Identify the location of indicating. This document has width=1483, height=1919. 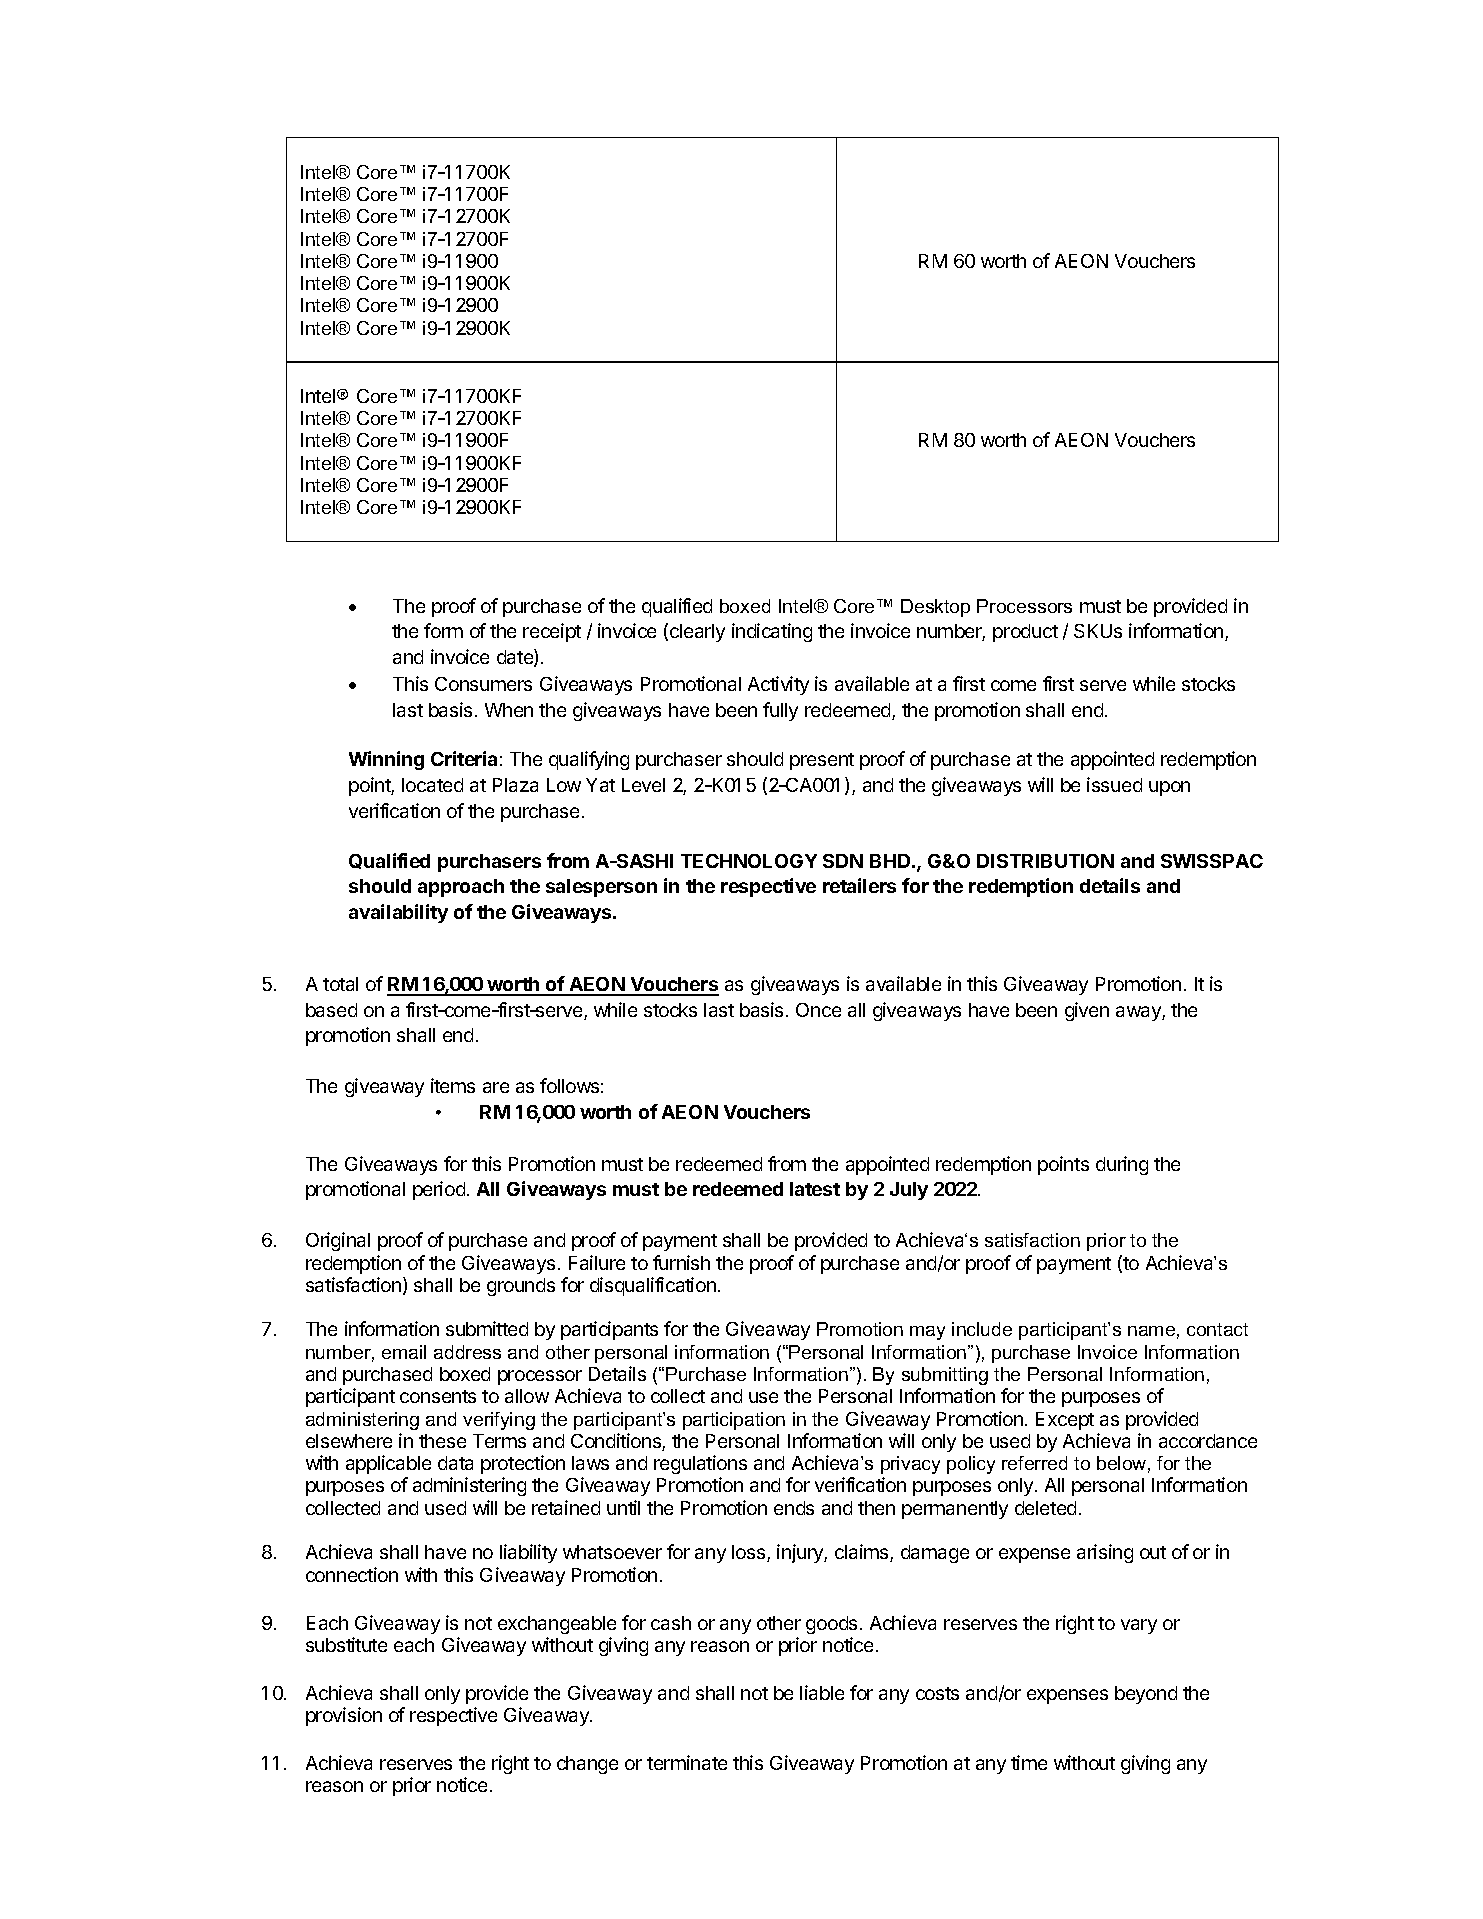
(772, 632).
